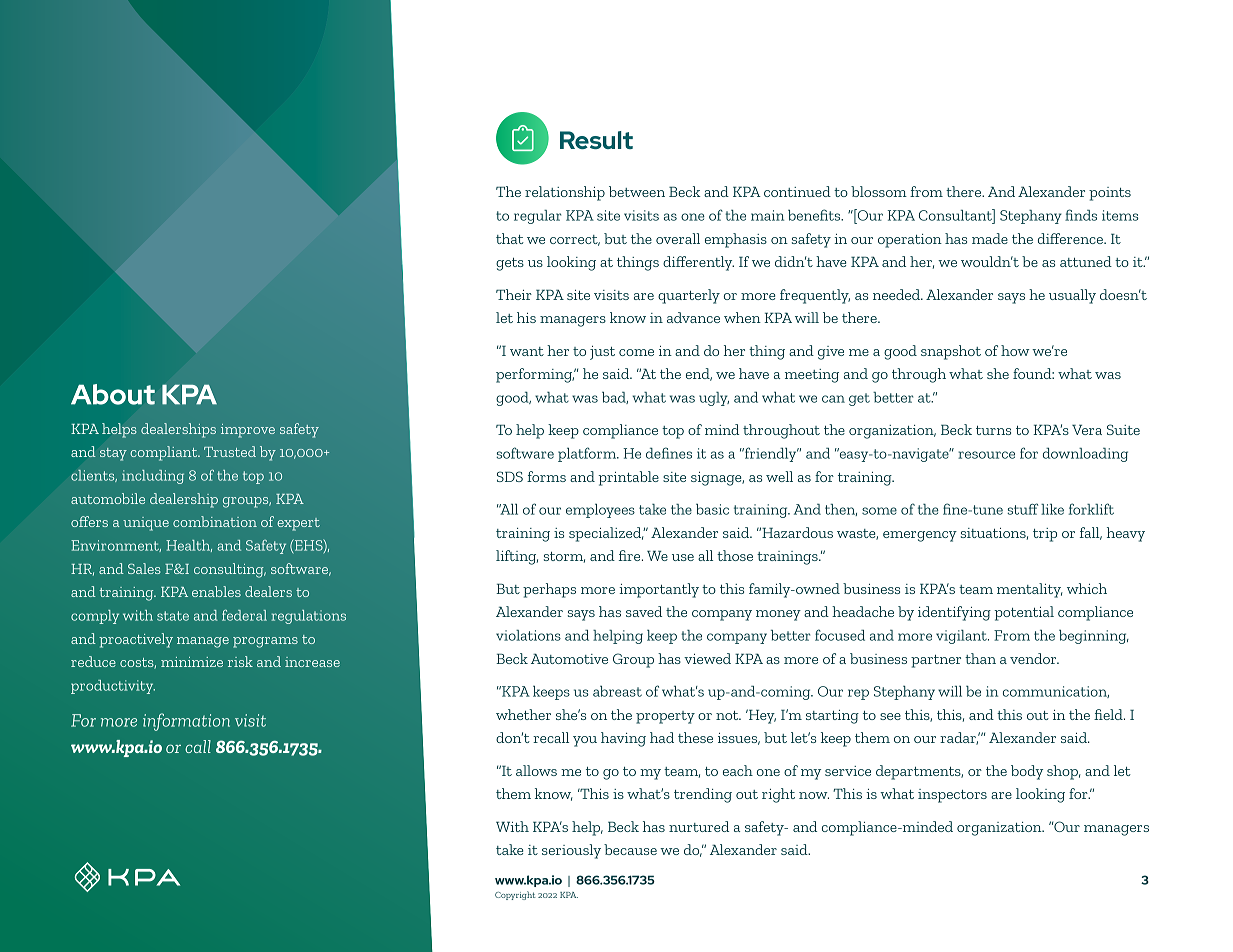 Image resolution: width=1233 pixels, height=952 pixels. Describe the element at coordinates (630, 849) in the screenshot. I see `because` at that location.
